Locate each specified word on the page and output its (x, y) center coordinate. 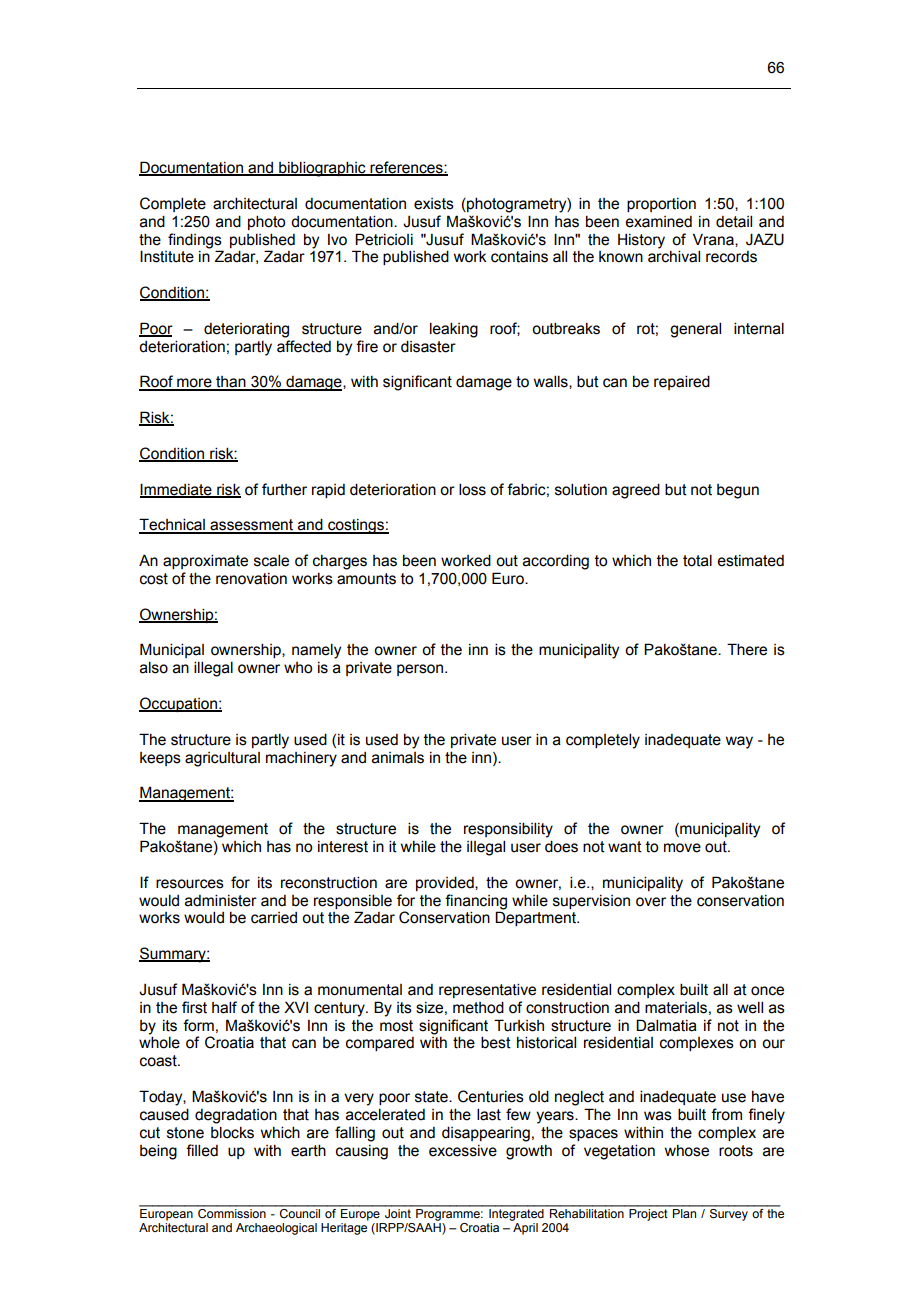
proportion (661, 205)
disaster (428, 346)
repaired (682, 382)
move (682, 848)
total (697, 560)
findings (195, 241)
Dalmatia (666, 1025)
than (231, 383)
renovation (251, 579)
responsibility (508, 830)
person (421, 670)
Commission (232, 1212)
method (478, 1007)
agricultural (222, 759)
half (224, 1007)
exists (434, 204)
